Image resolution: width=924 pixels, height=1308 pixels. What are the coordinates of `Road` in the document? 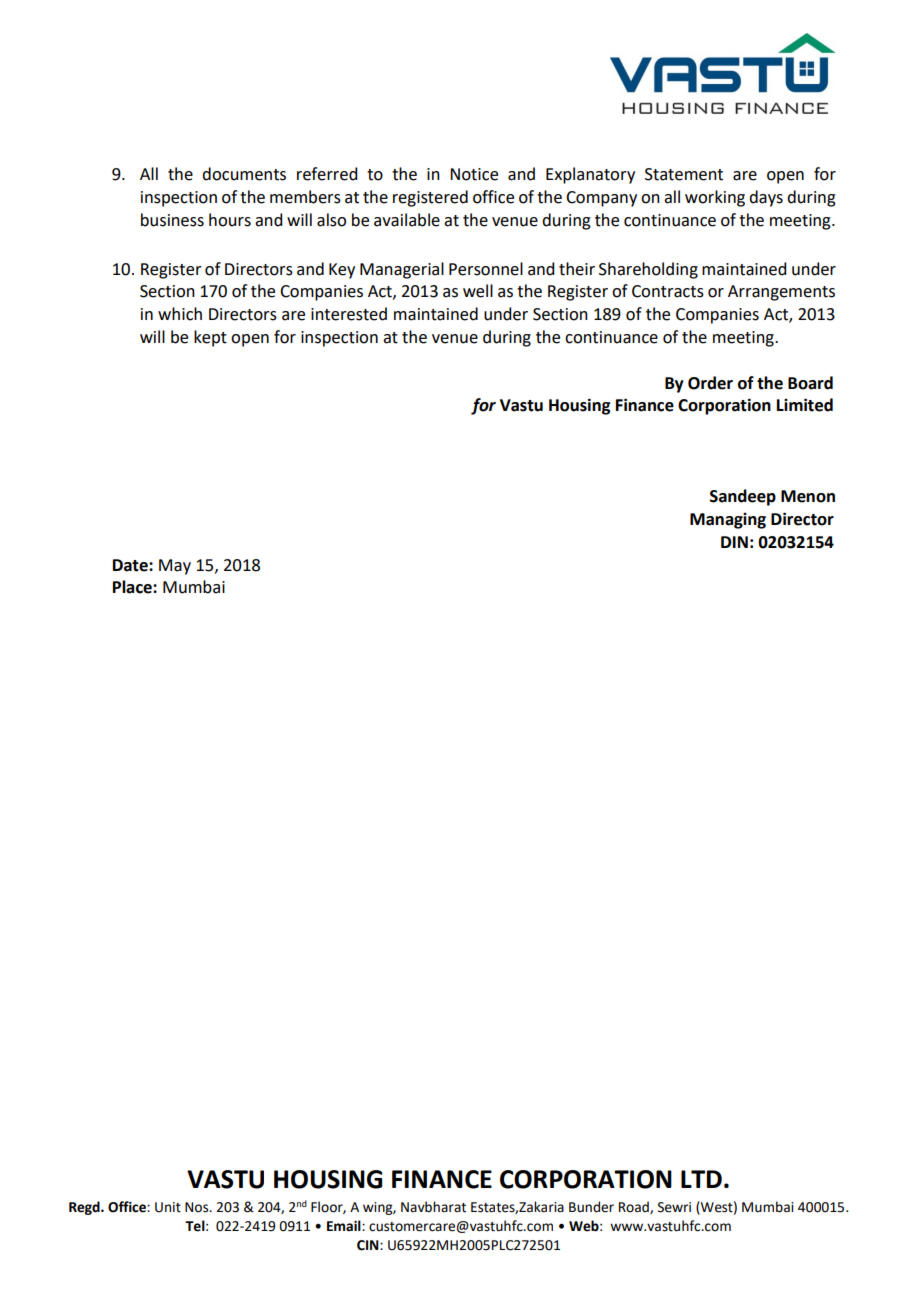 It's located at (635, 1207).
